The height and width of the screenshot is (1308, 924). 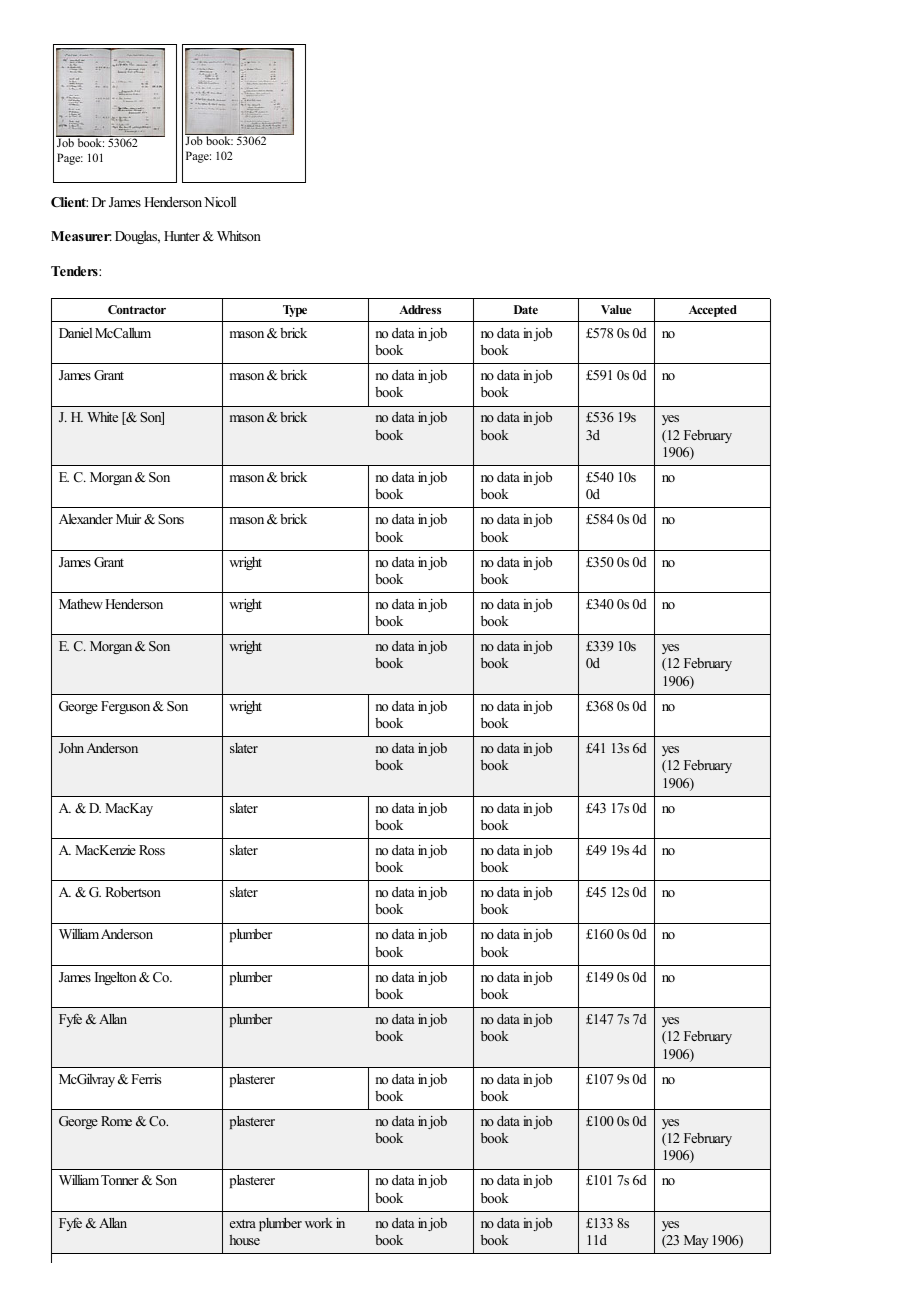 What do you see at coordinates (152, 850) in the screenshot?
I see `Ross` at bounding box center [152, 850].
